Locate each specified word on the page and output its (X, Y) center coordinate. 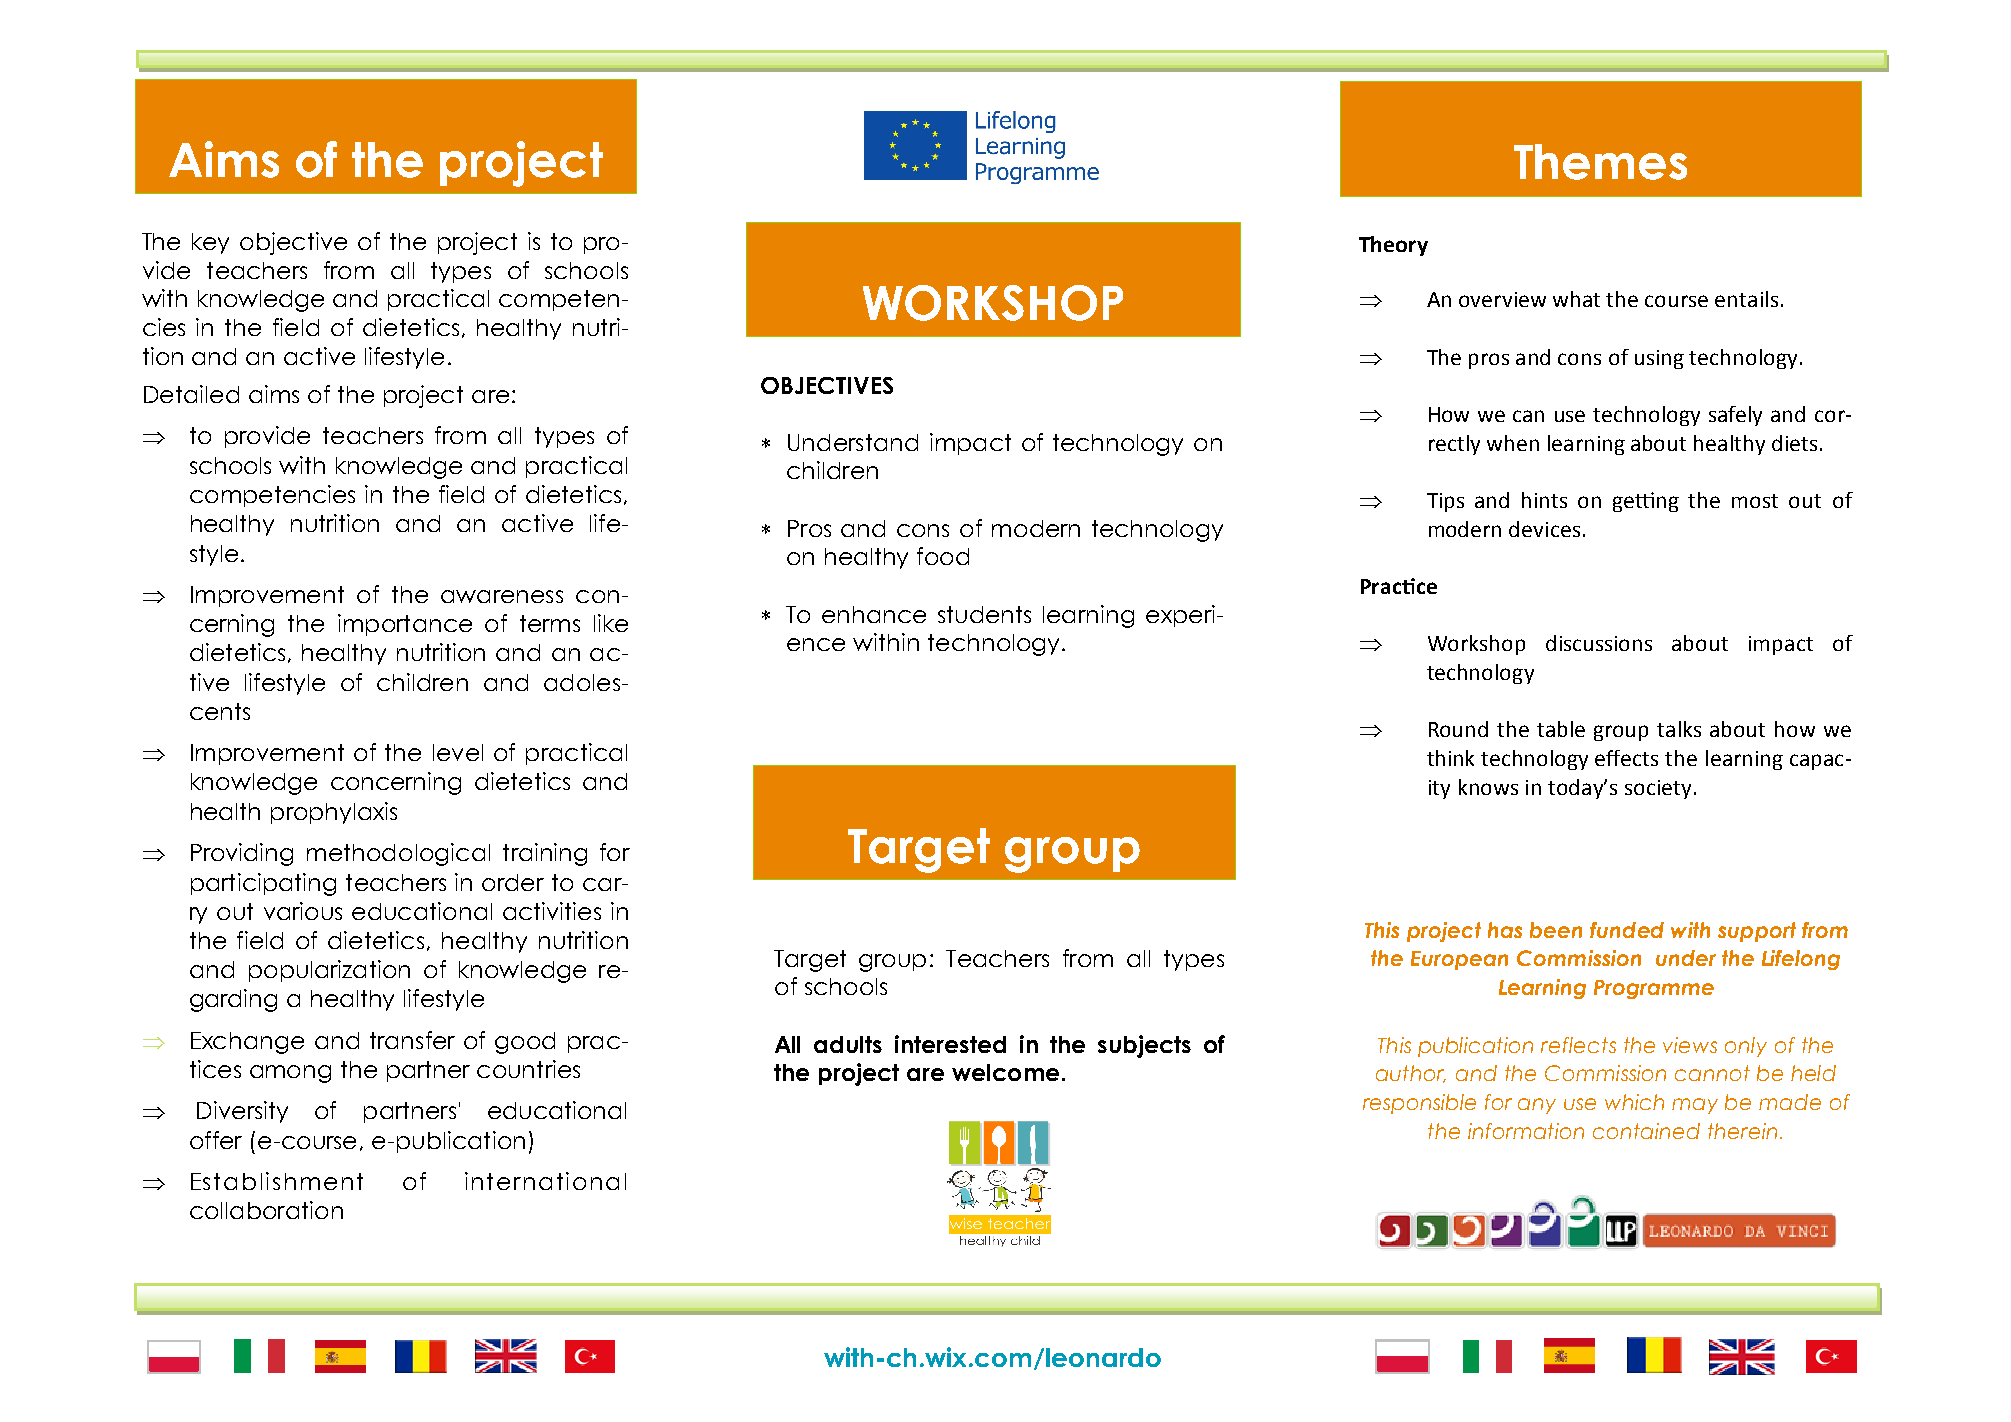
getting (1646, 502)
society (1658, 789)
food (943, 556)
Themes (1600, 162)
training (545, 854)
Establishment (277, 1181)
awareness (502, 596)
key (210, 243)
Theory (1393, 246)
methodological (398, 854)
